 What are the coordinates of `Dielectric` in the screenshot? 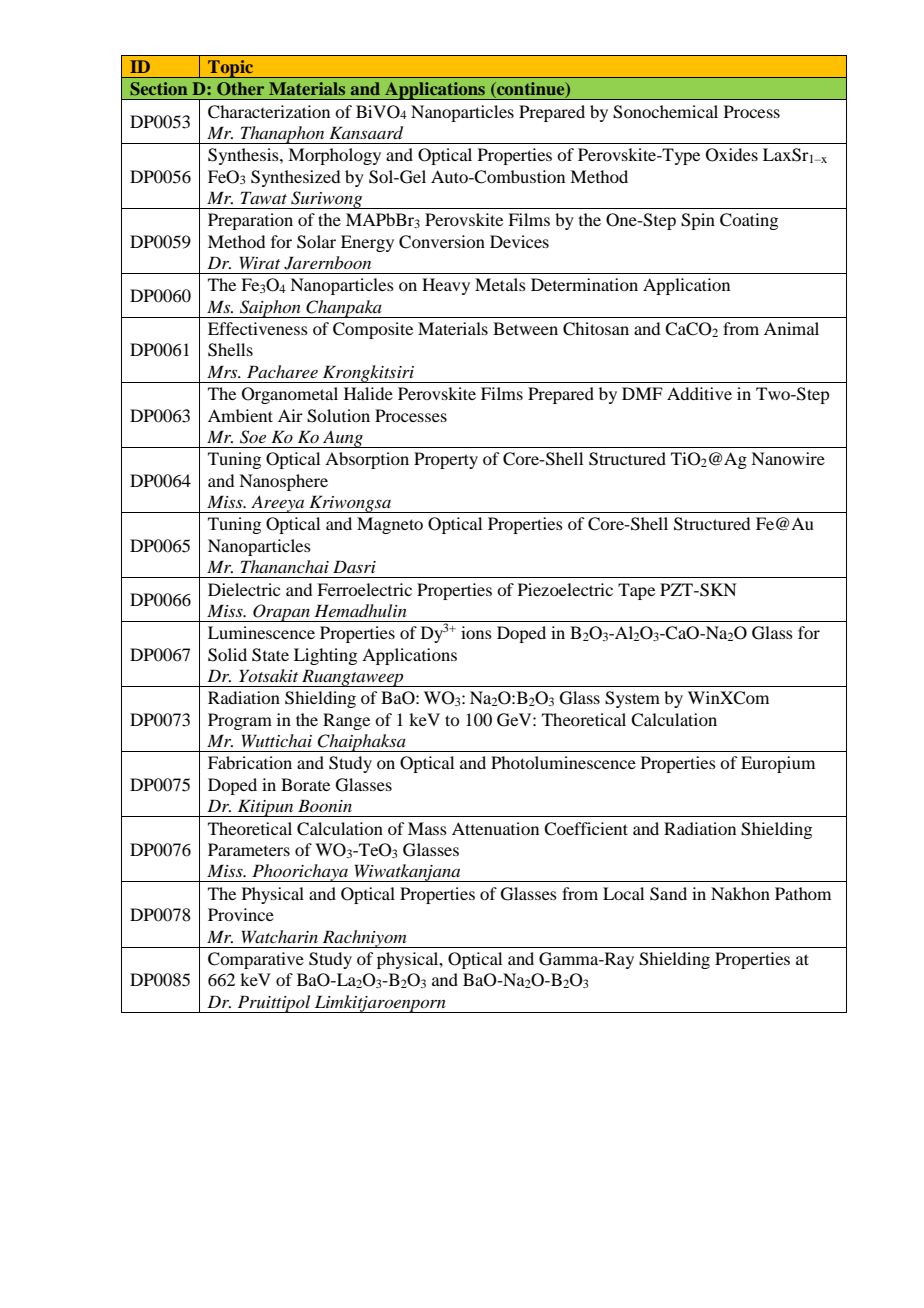 It's located at (244, 589).
